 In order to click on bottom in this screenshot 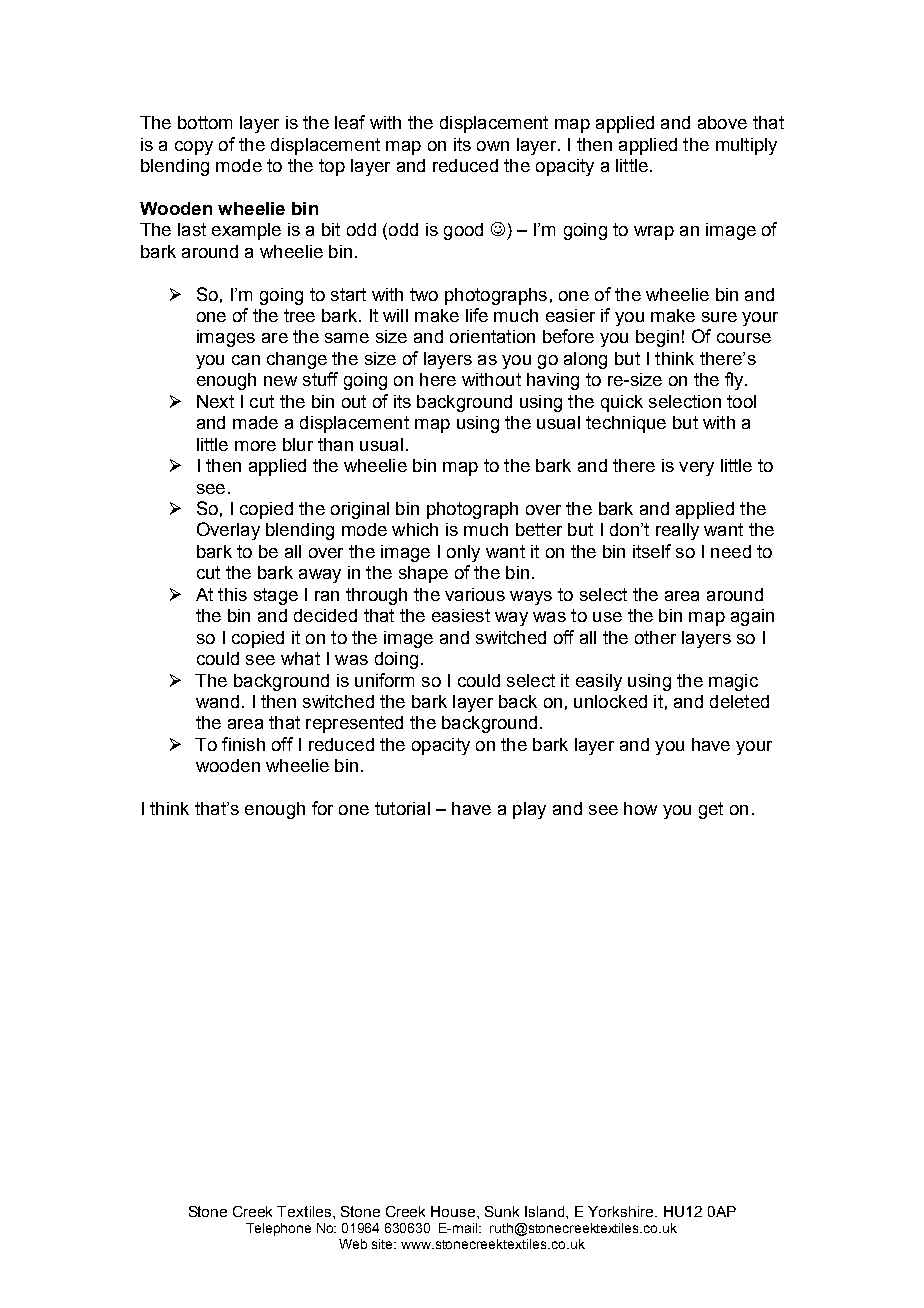, I will do `click(205, 122)`.
